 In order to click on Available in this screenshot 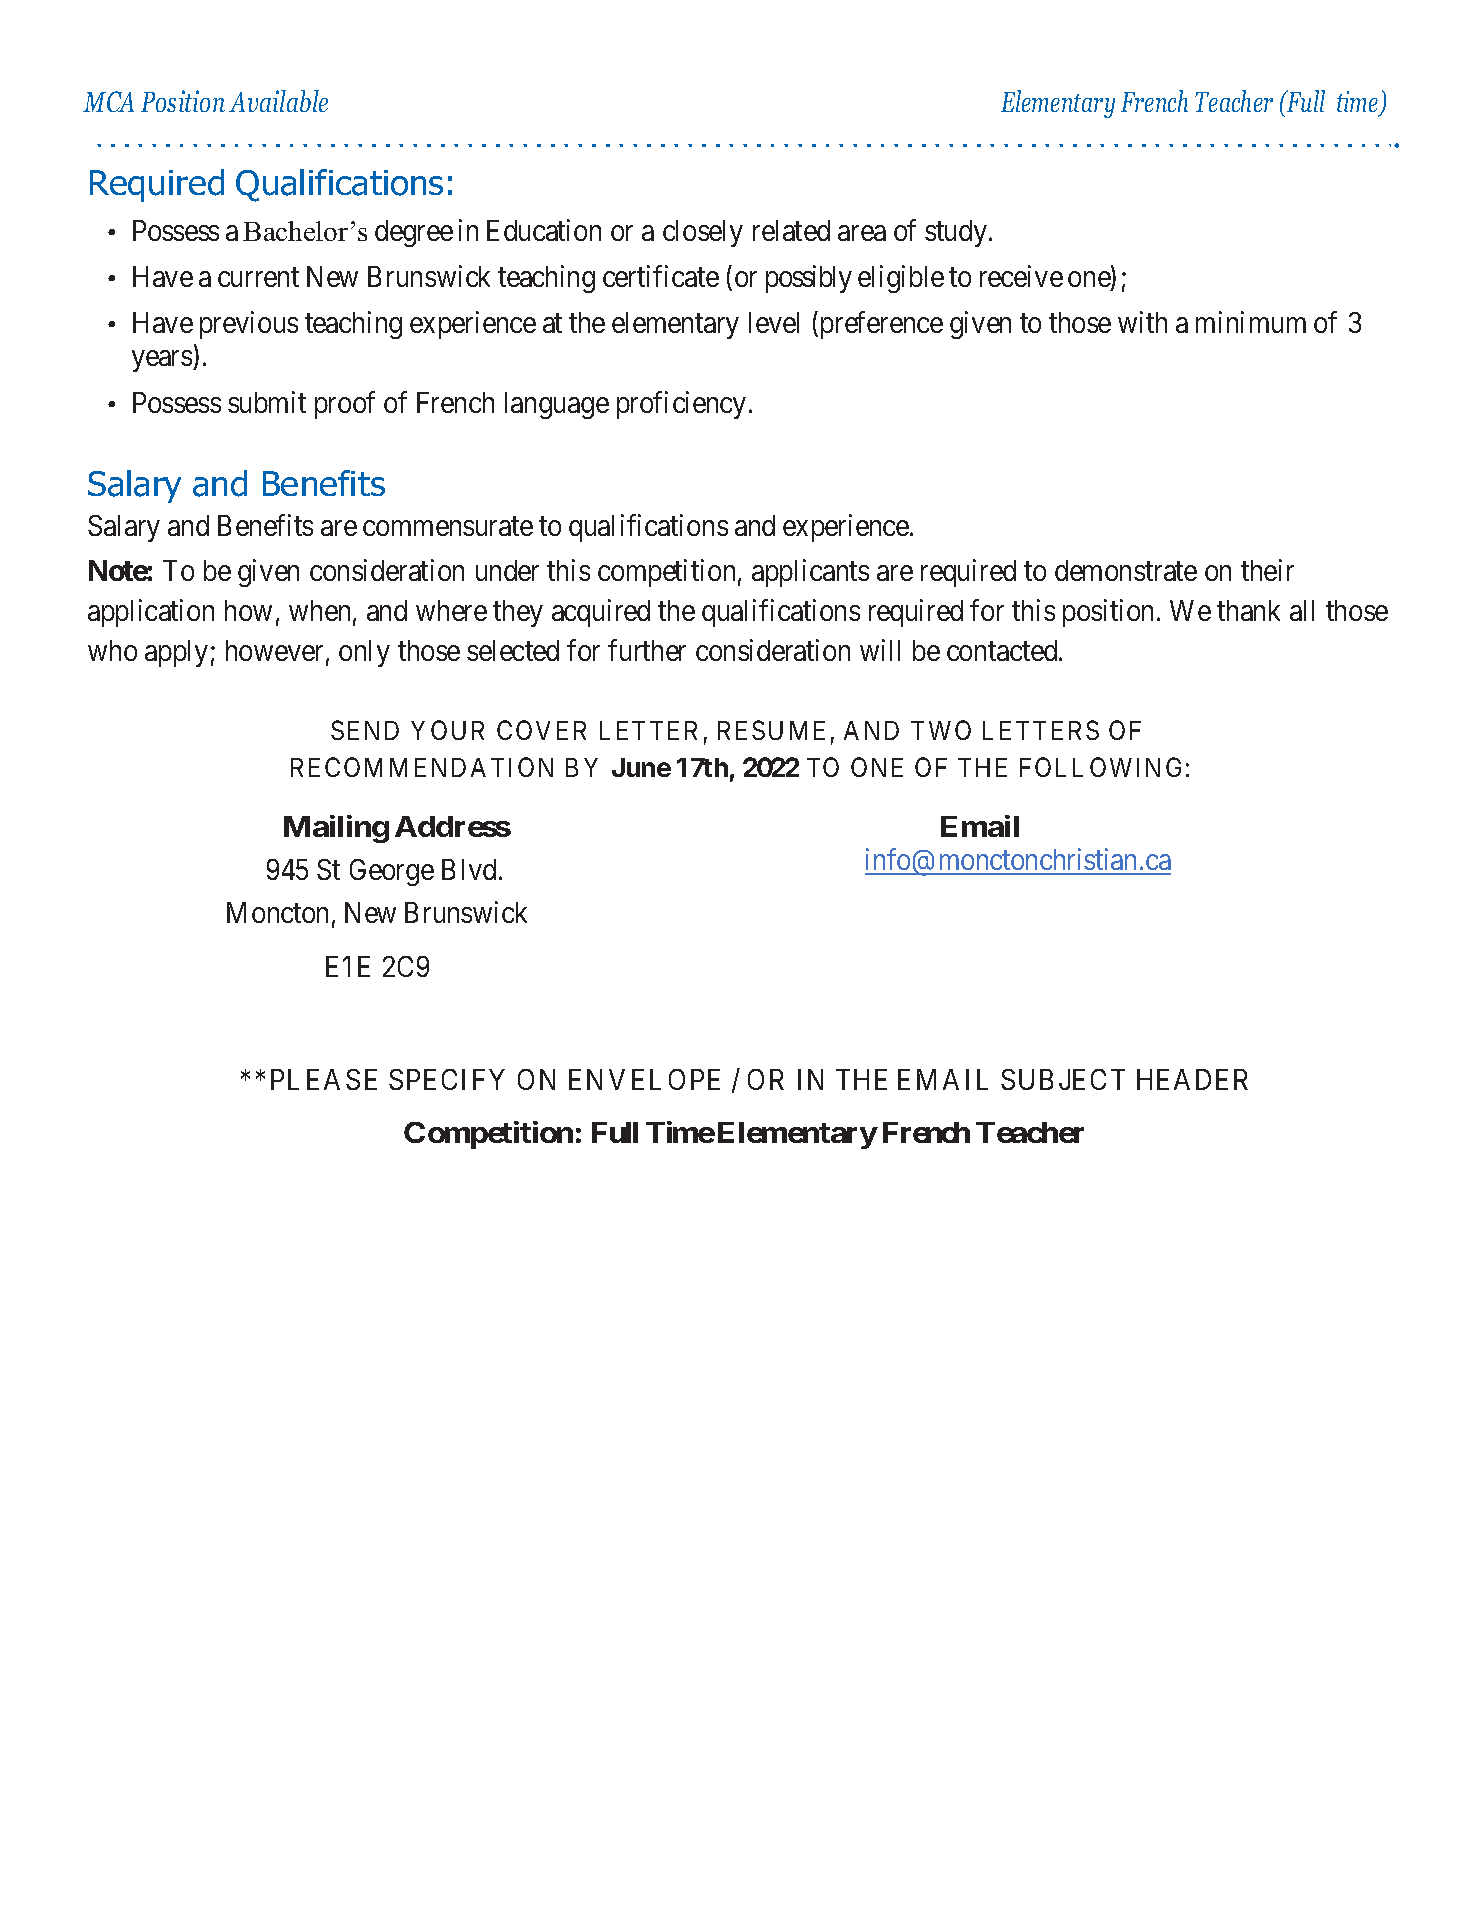, I will do `click(278, 101)`.
